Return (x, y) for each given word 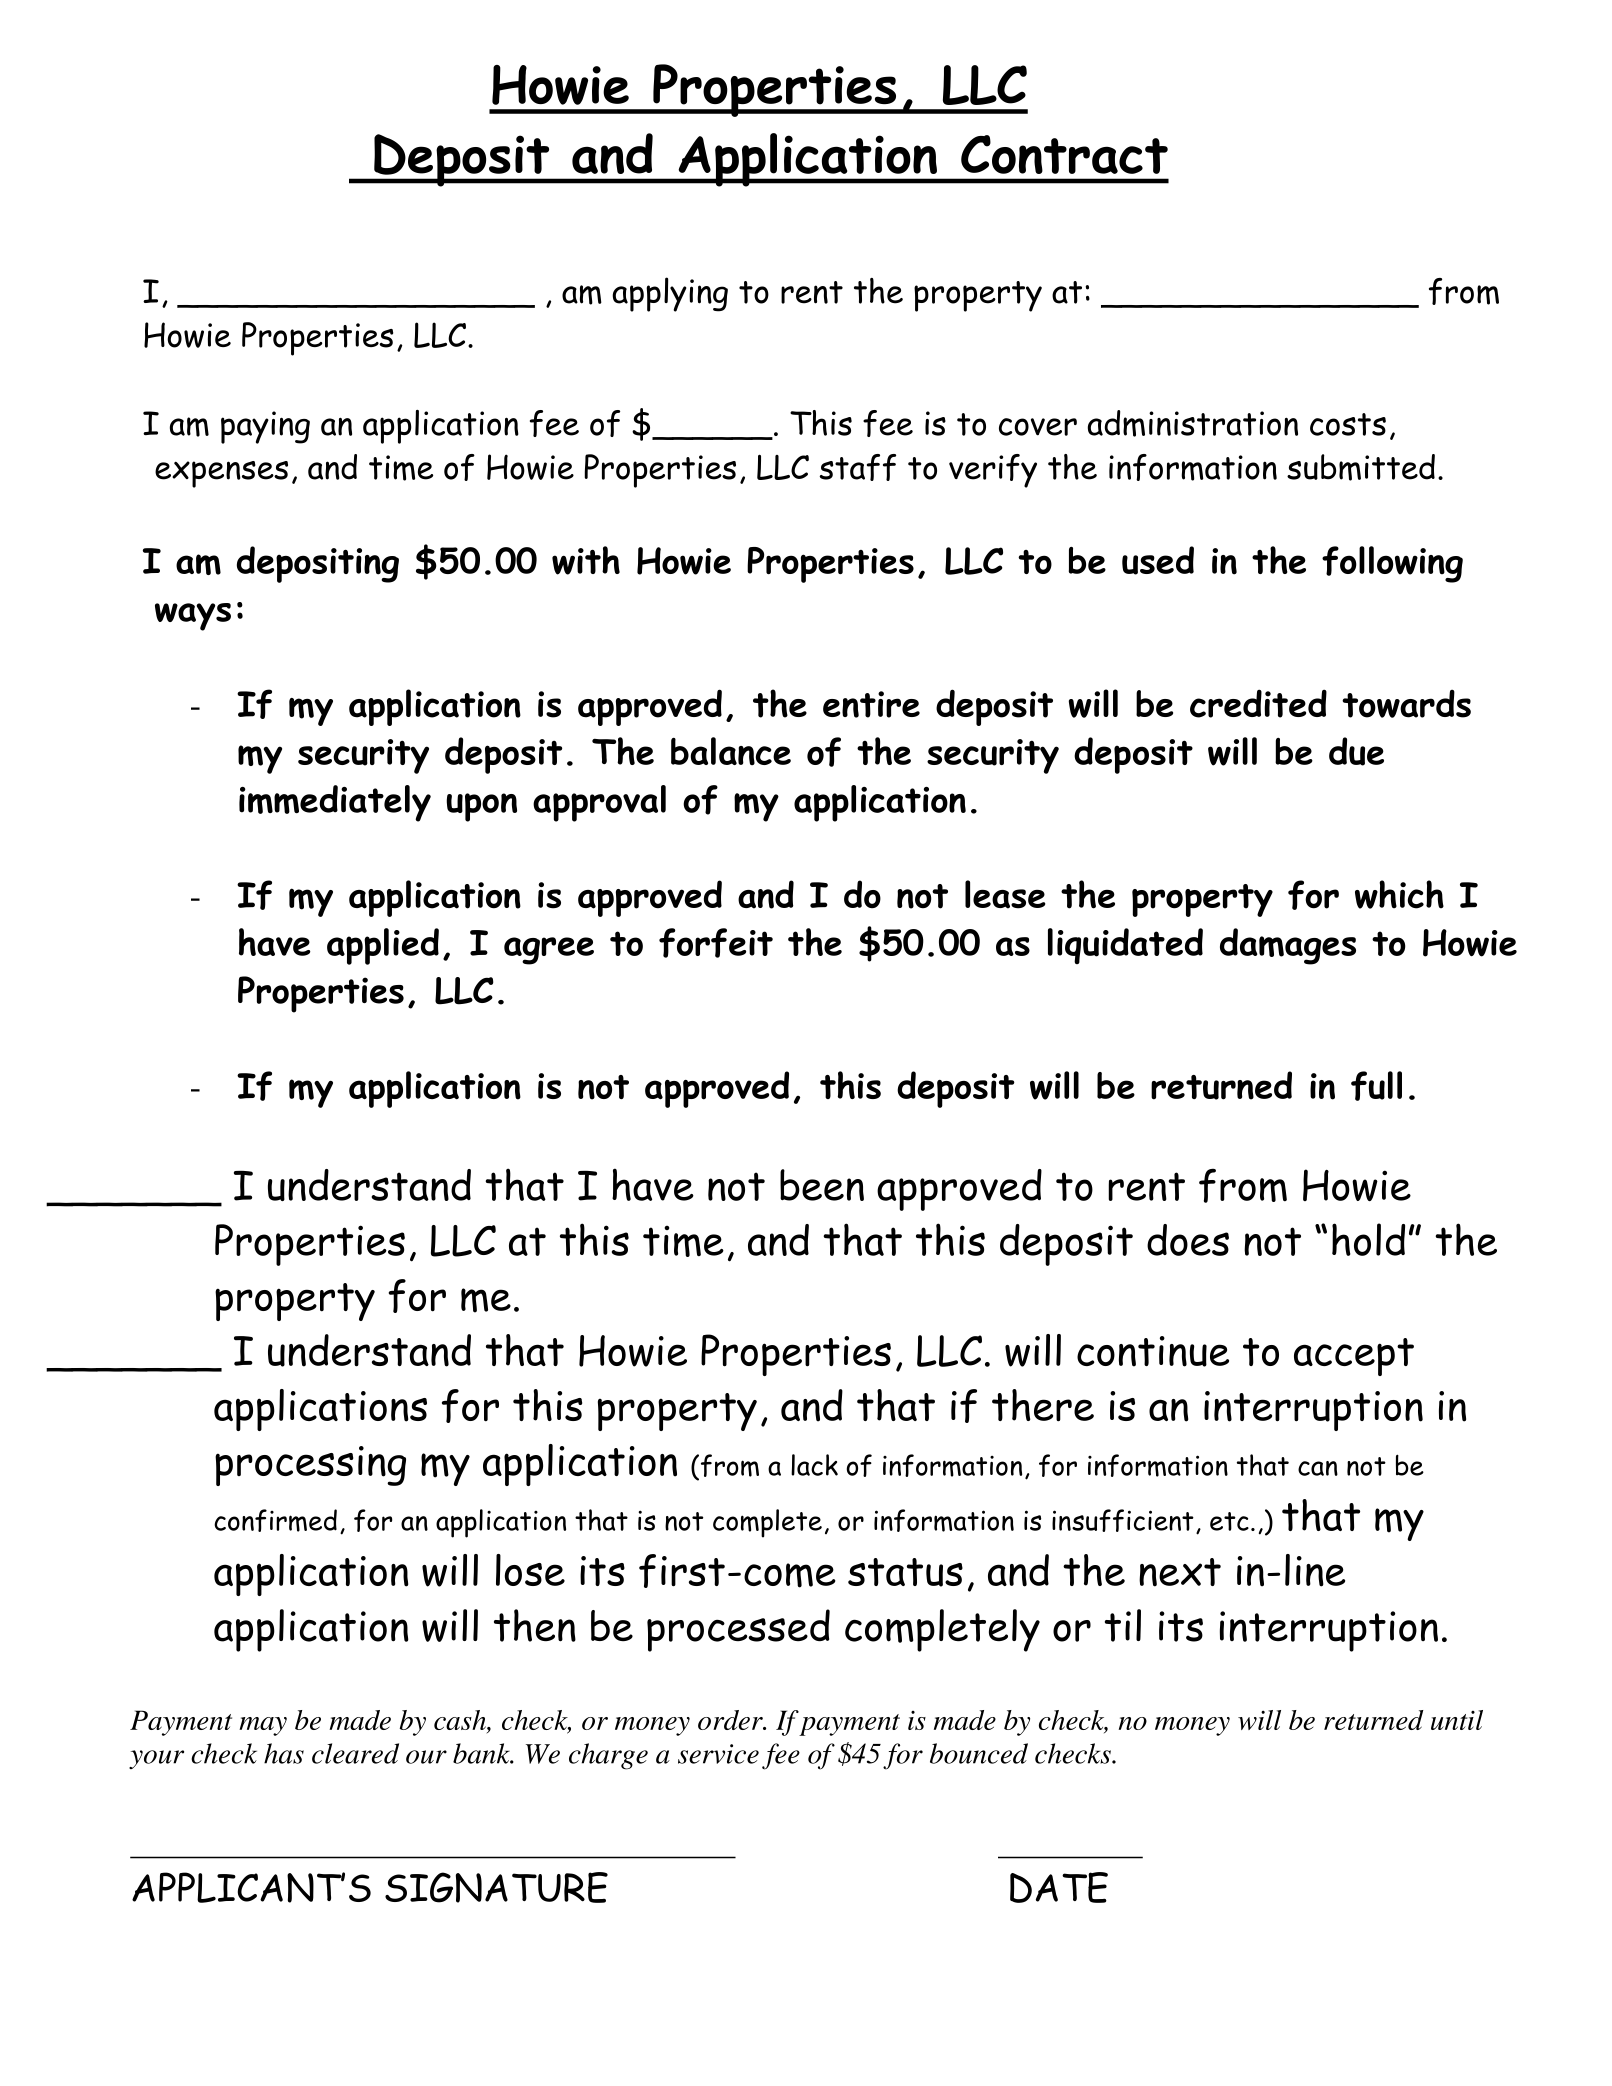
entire (871, 704)
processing (310, 1466)
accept (1354, 1357)
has (284, 1753)
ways (193, 617)
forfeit (716, 943)
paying (265, 427)
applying (670, 294)
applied (383, 946)
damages (1288, 946)
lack (814, 1465)
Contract (1064, 154)
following (1392, 564)
